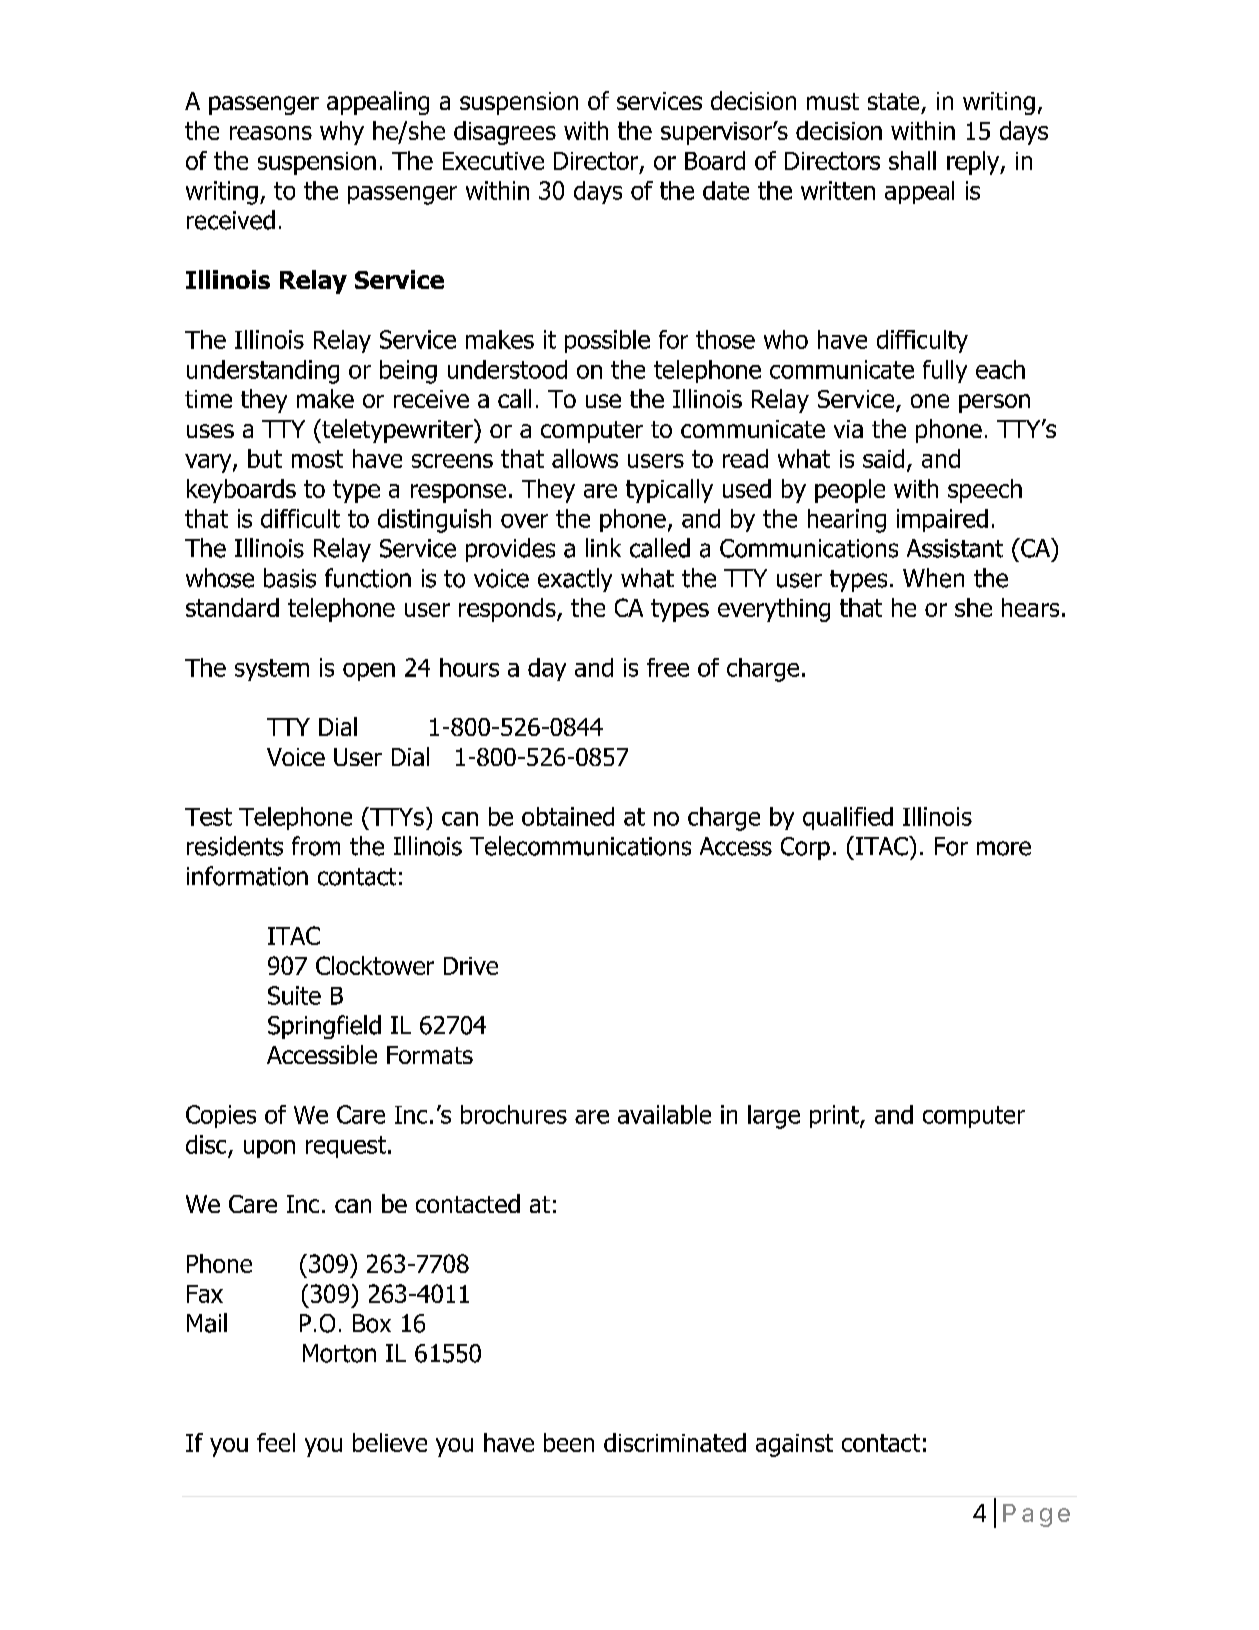  Describe the element at coordinates (794, 1445) in the screenshot. I see `against` at that location.
